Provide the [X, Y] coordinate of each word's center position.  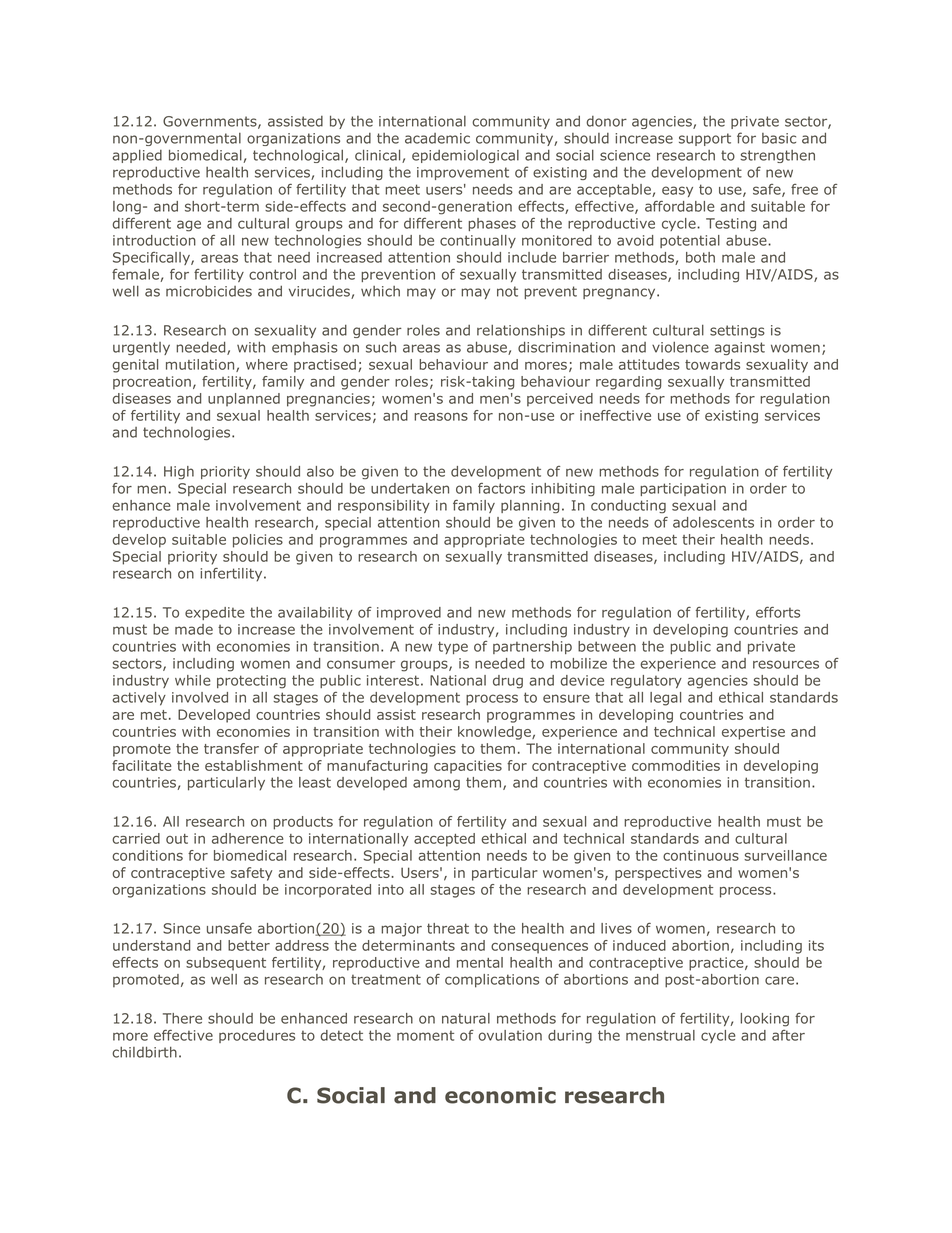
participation [683, 489]
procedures [257, 1036]
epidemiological [465, 156]
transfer [231, 748]
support [705, 139]
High [179, 472]
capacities [468, 767]
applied [137, 156]
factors [501, 488]
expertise [753, 733]
